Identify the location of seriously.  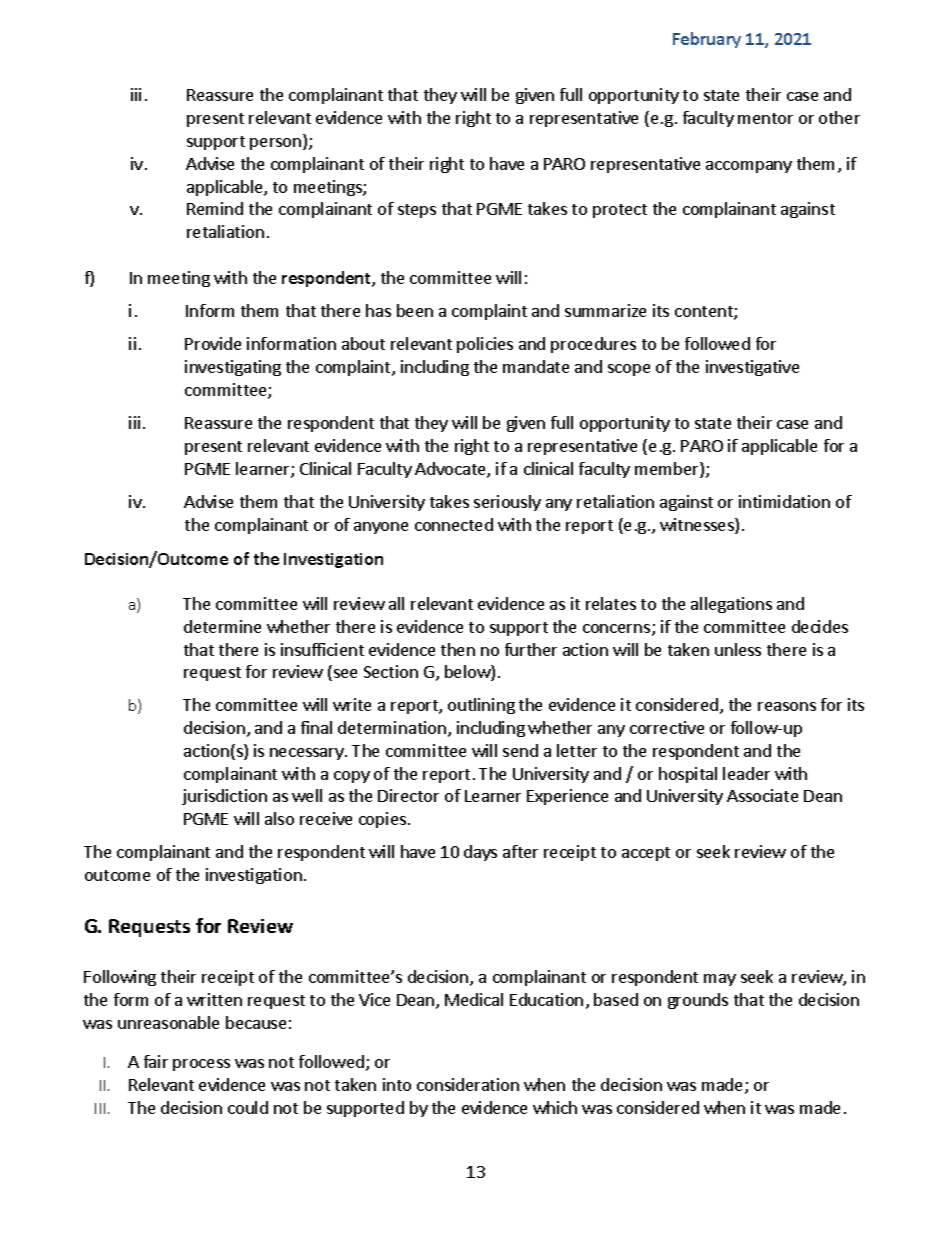
(507, 503).
